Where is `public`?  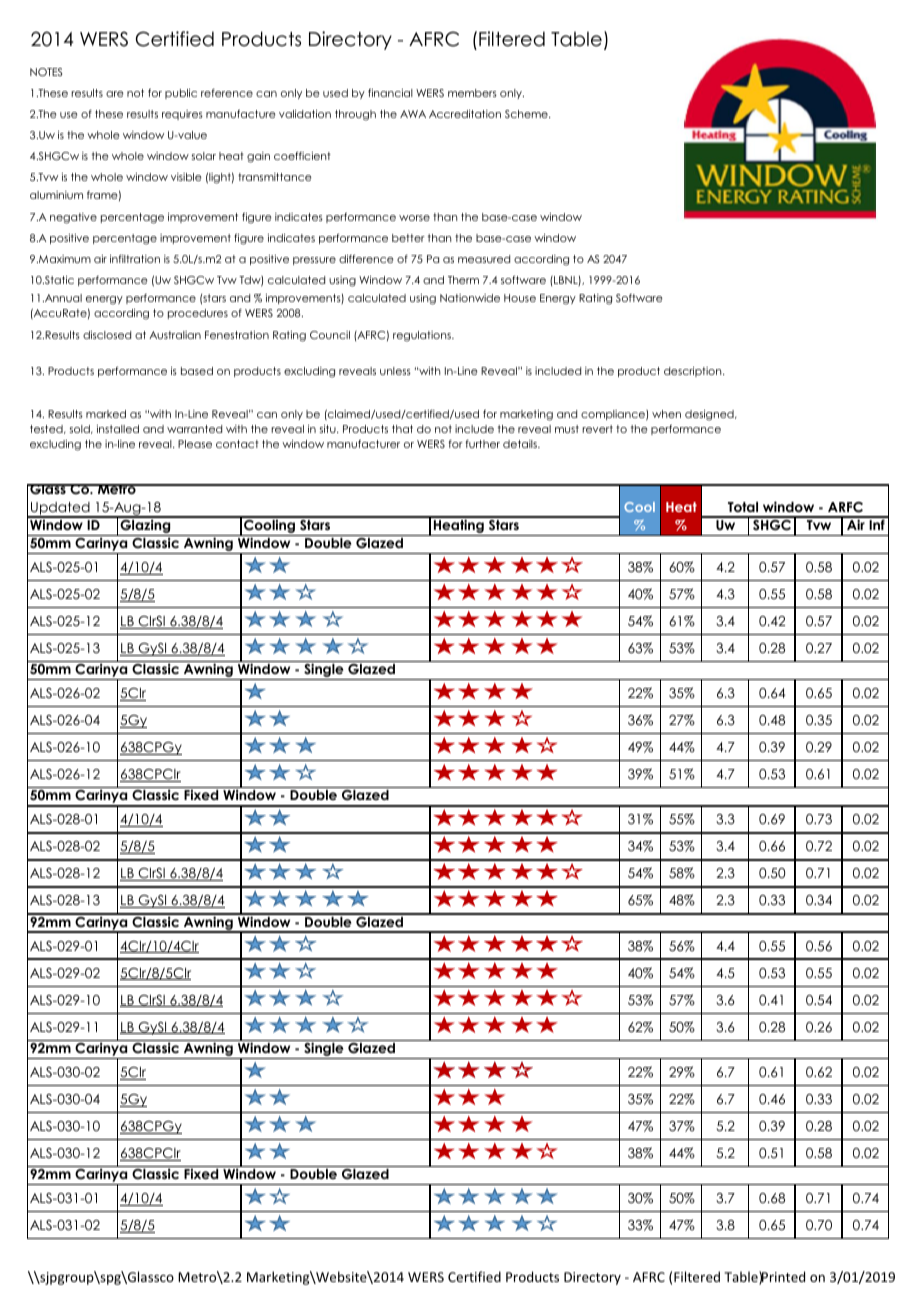 public is located at coordinates (181, 94).
